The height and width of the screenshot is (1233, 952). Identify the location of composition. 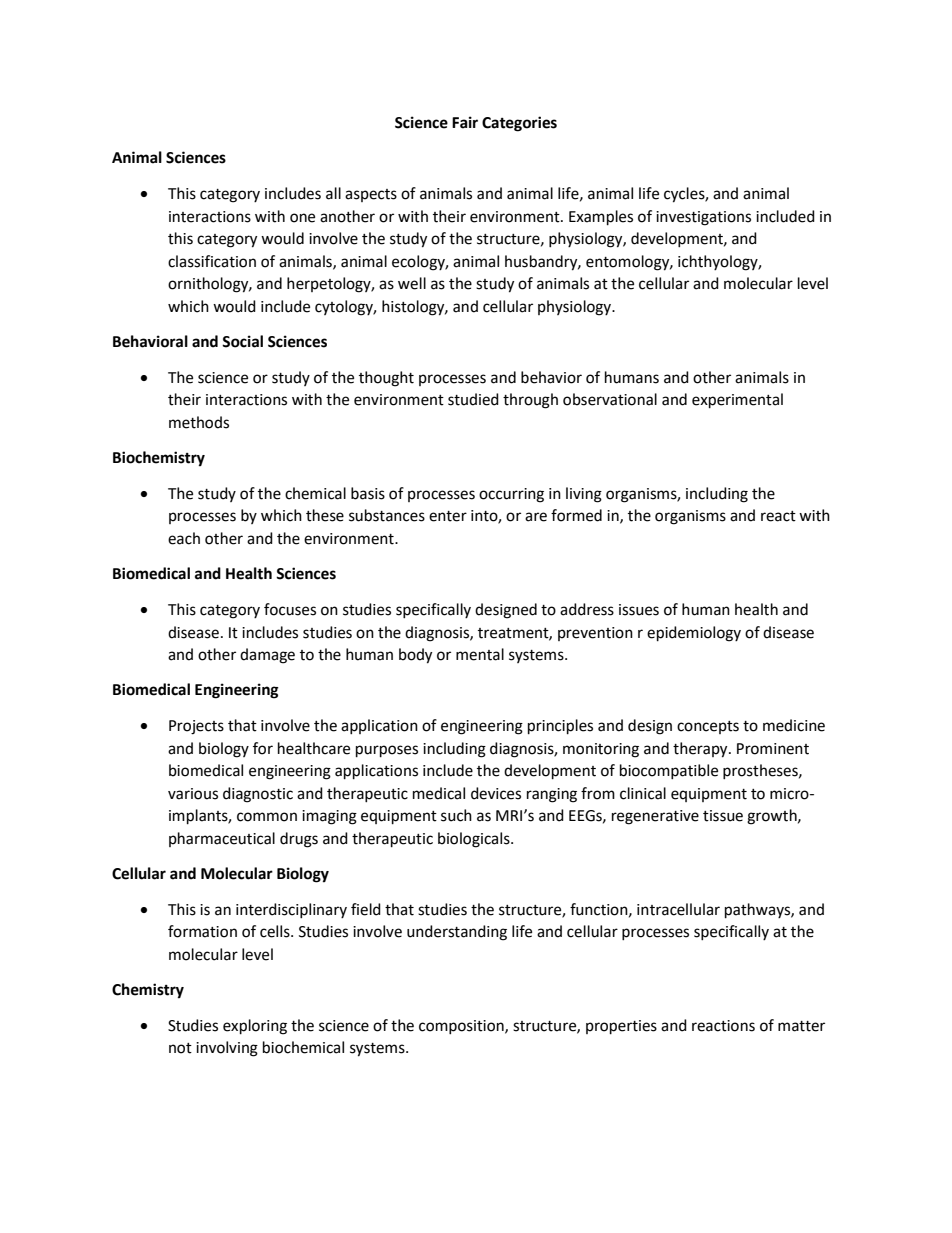
(462, 1027).
